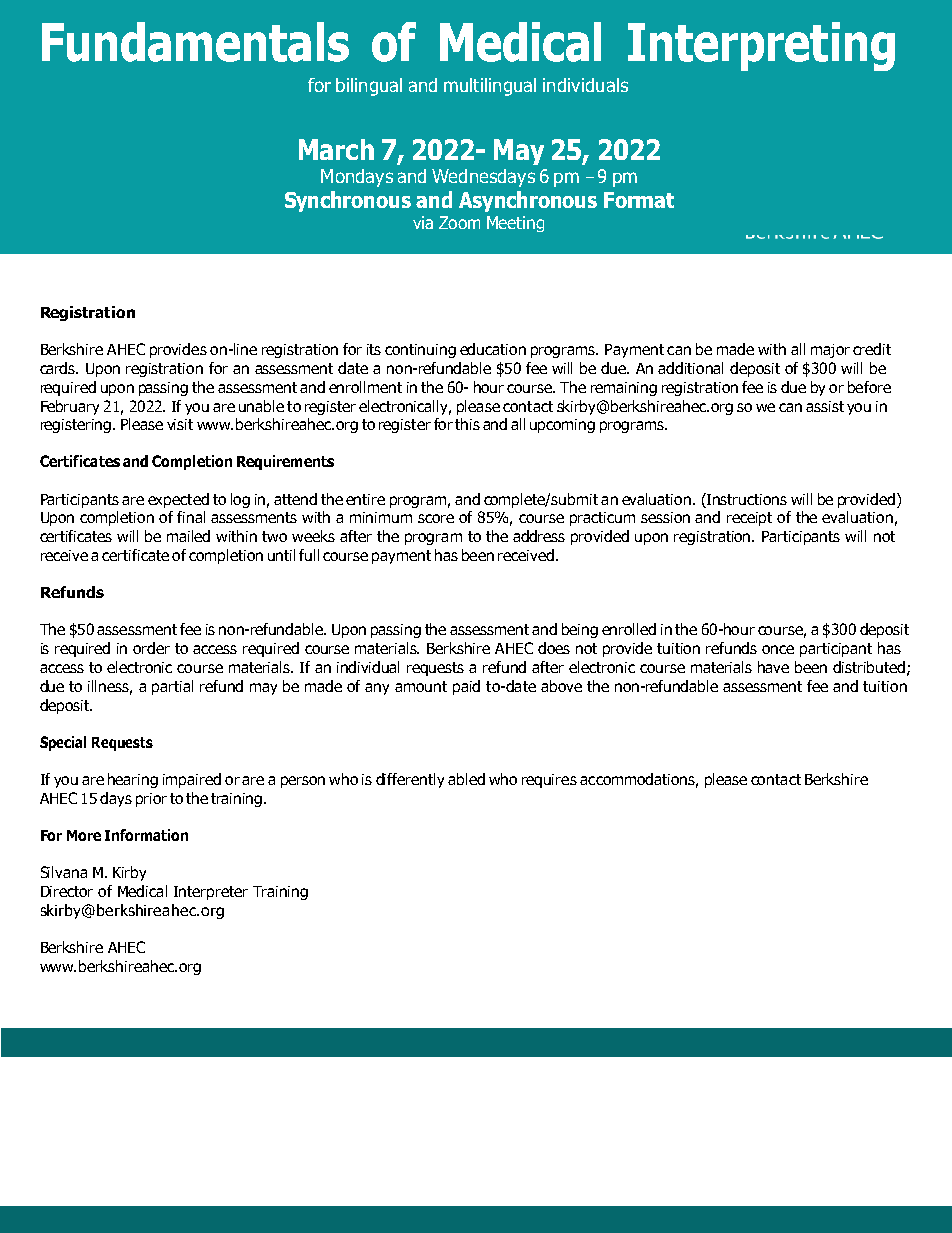 Image resolution: width=952 pixels, height=1233 pixels. What do you see at coordinates (59, 368) in the page?
I see `cards` at bounding box center [59, 368].
